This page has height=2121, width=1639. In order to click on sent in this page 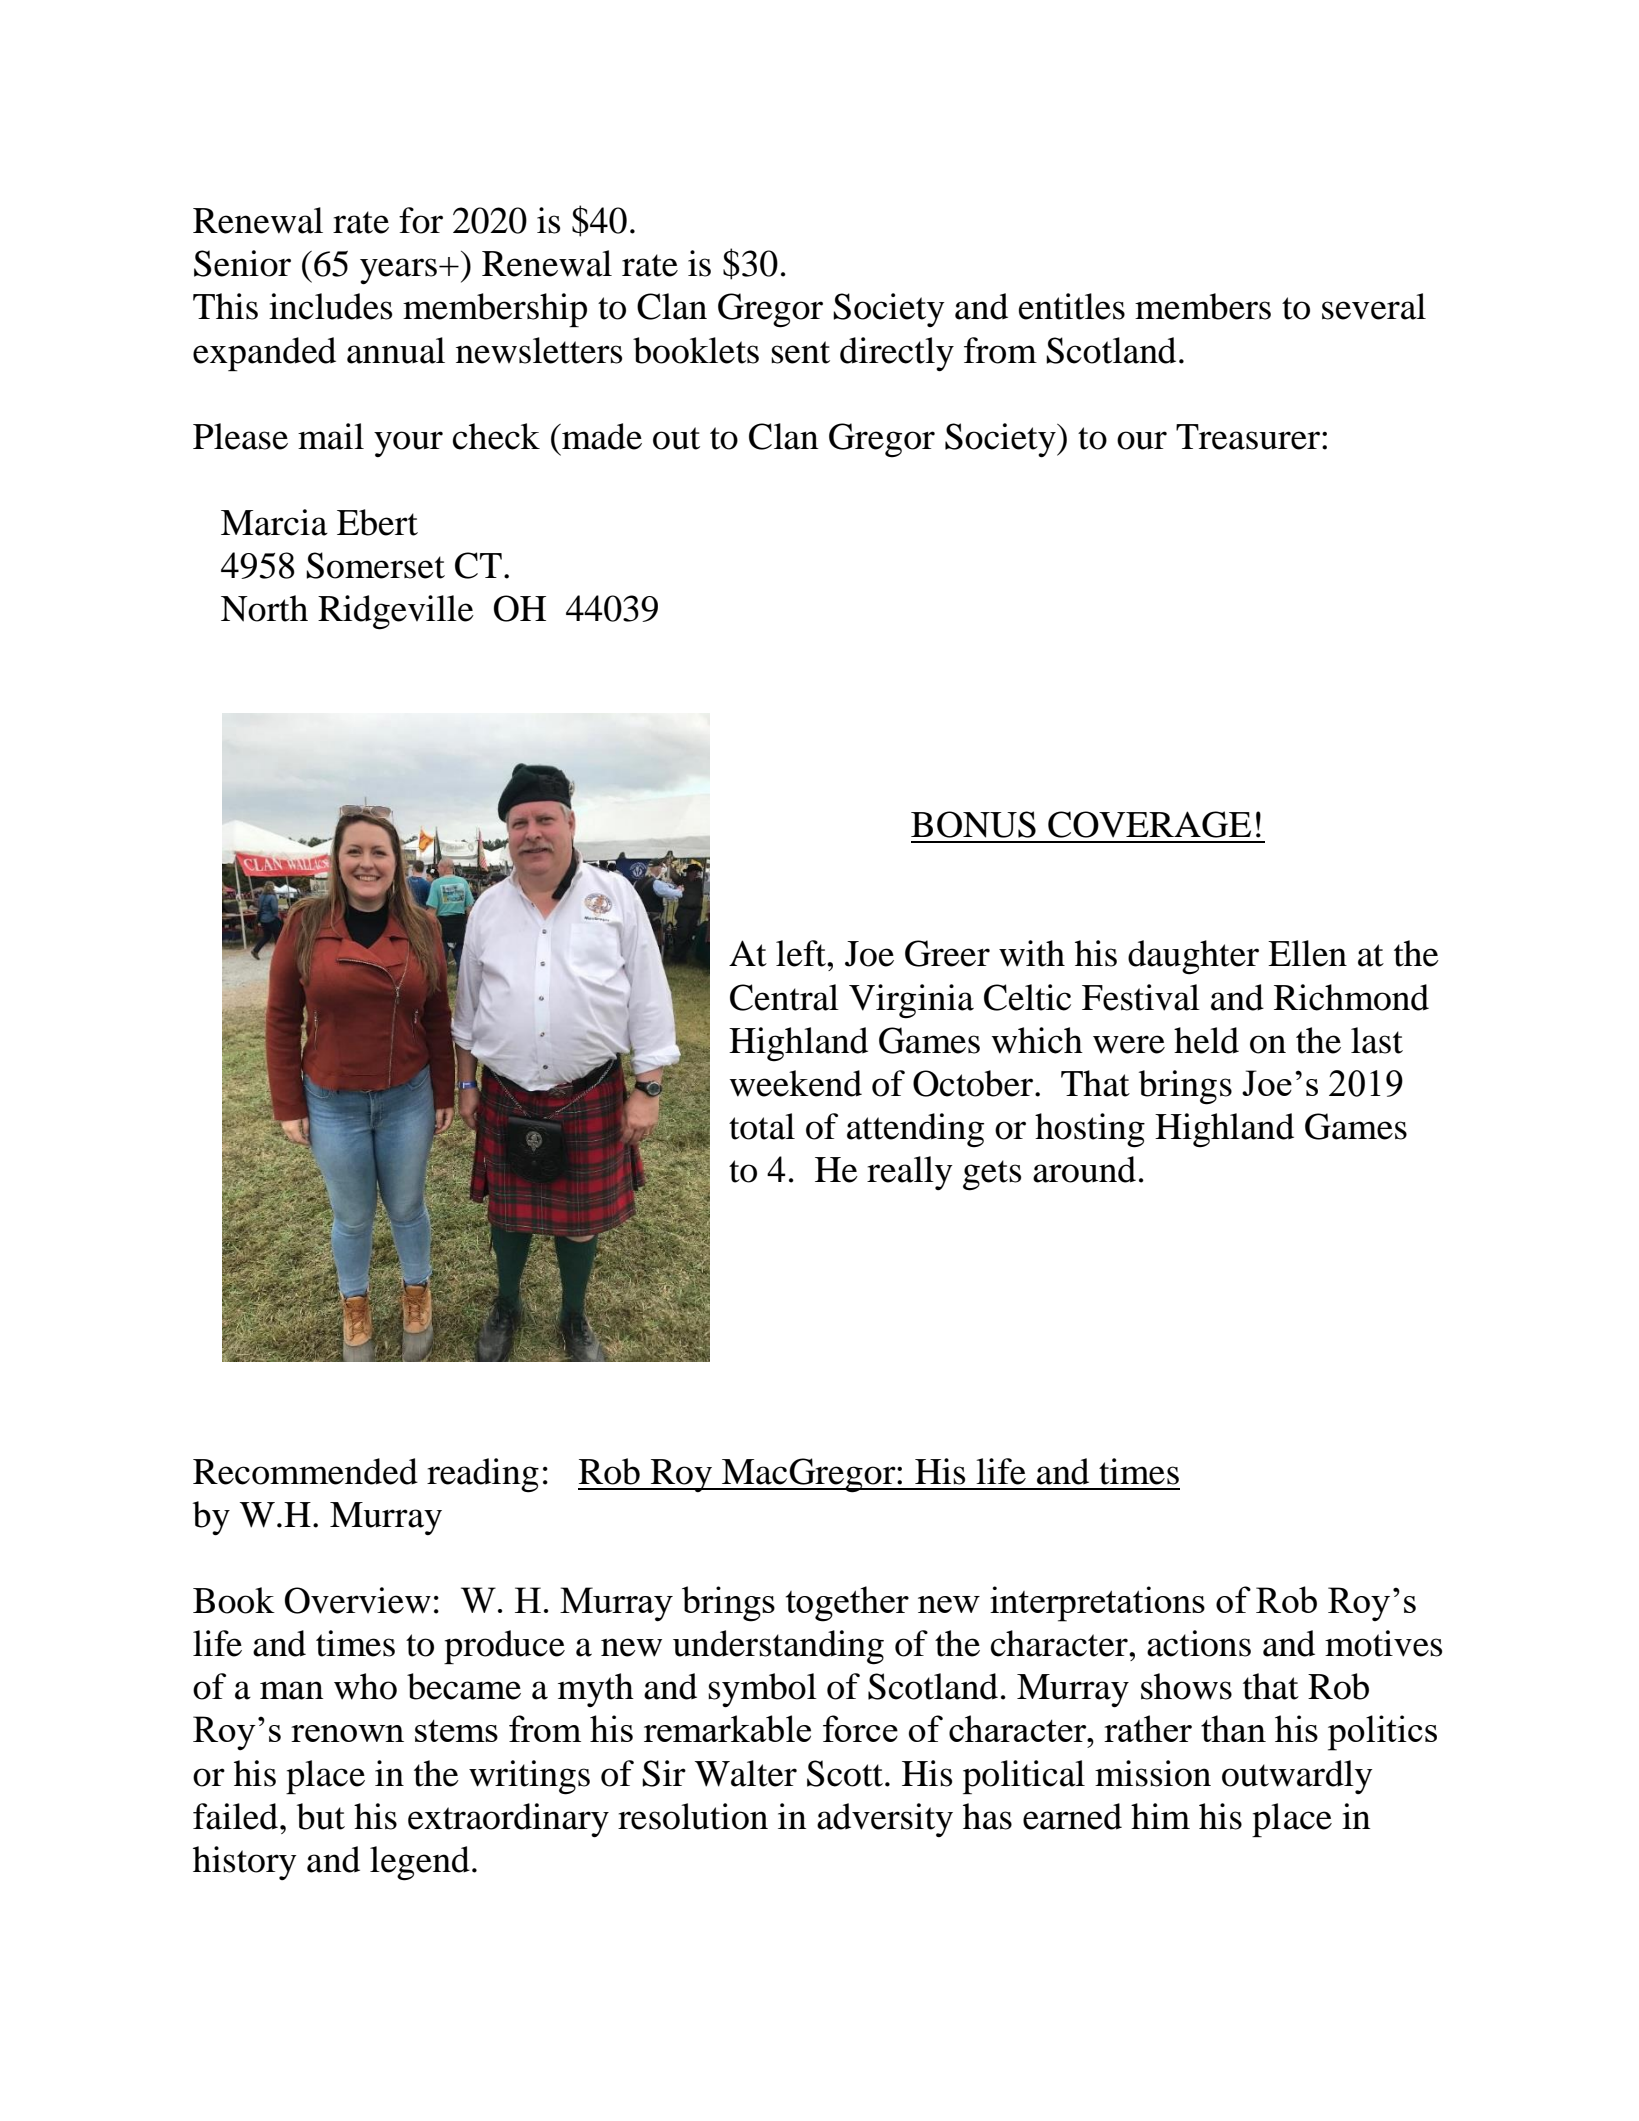, I will do `click(800, 352)`.
